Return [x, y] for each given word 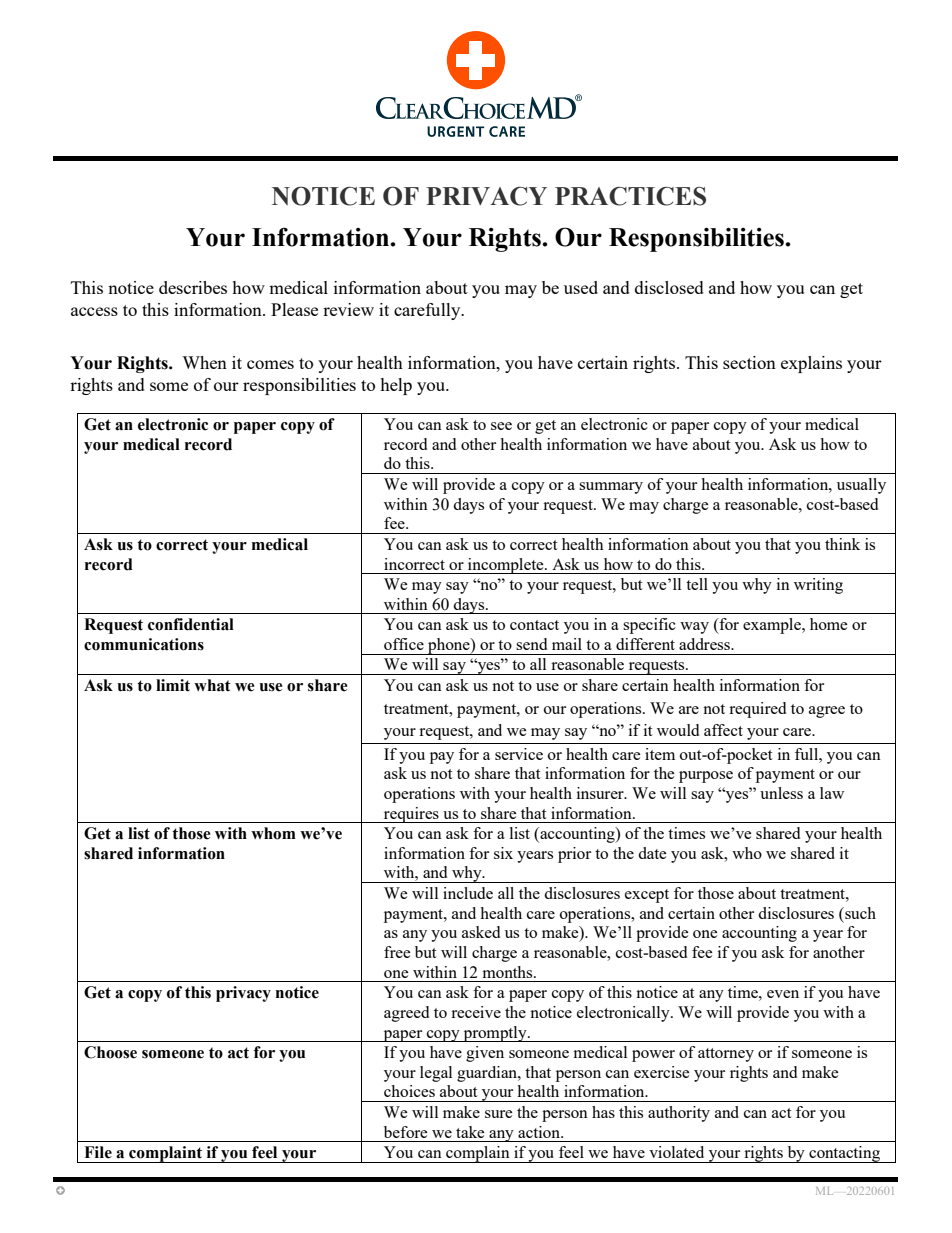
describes [193, 287]
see [501, 426]
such [859, 913]
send [531, 644]
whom [273, 833]
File [98, 1152]
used [581, 287]
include [468, 893]
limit [173, 685]
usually [861, 486]
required [757, 710]
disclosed [669, 287]
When [204, 362]
